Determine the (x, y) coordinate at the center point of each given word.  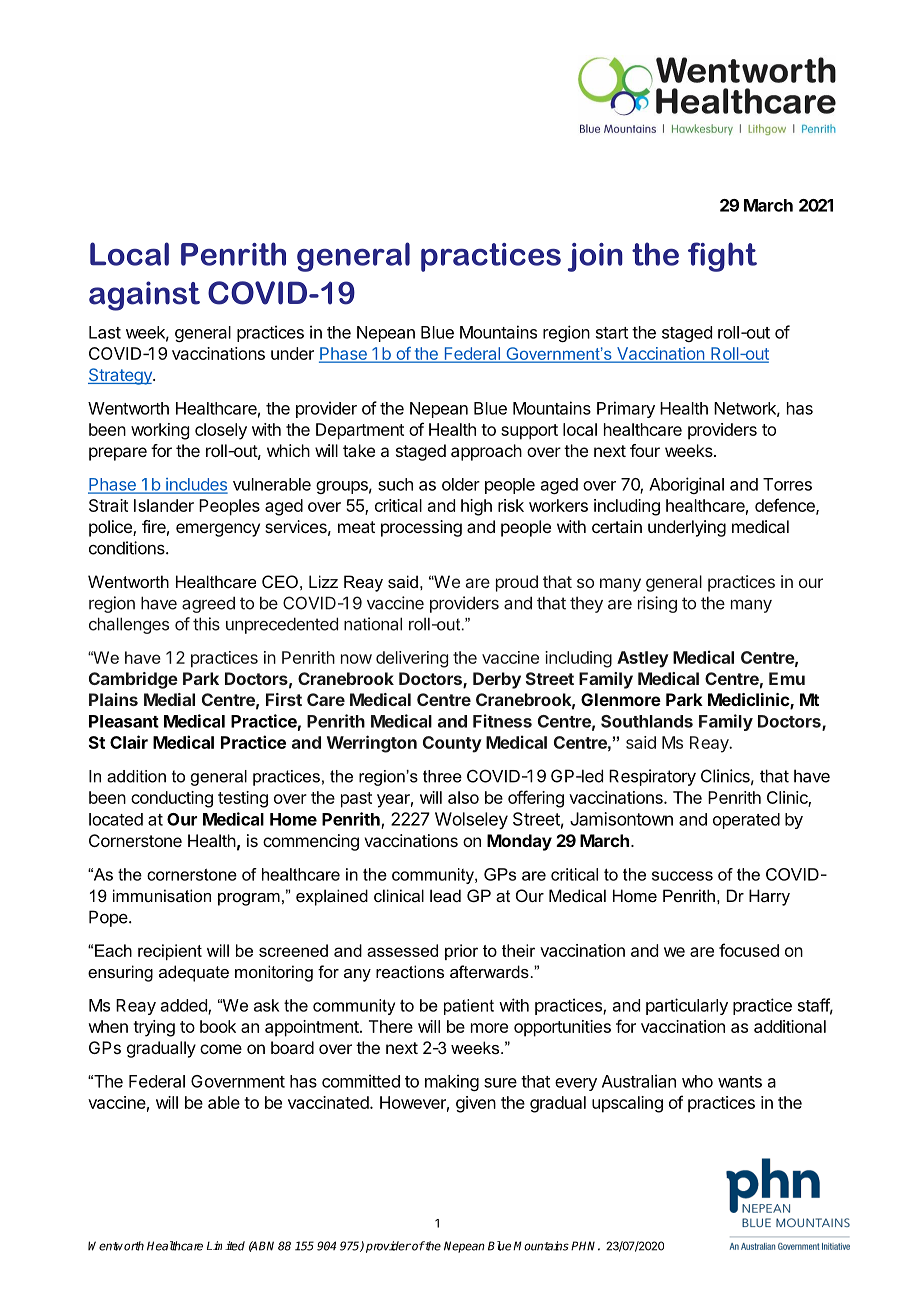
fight (722, 257)
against (144, 296)
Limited (226, 1246)
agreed (208, 605)
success (682, 876)
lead (445, 895)
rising (657, 604)
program (249, 899)
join (595, 257)
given (476, 1104)
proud (517, 583)
